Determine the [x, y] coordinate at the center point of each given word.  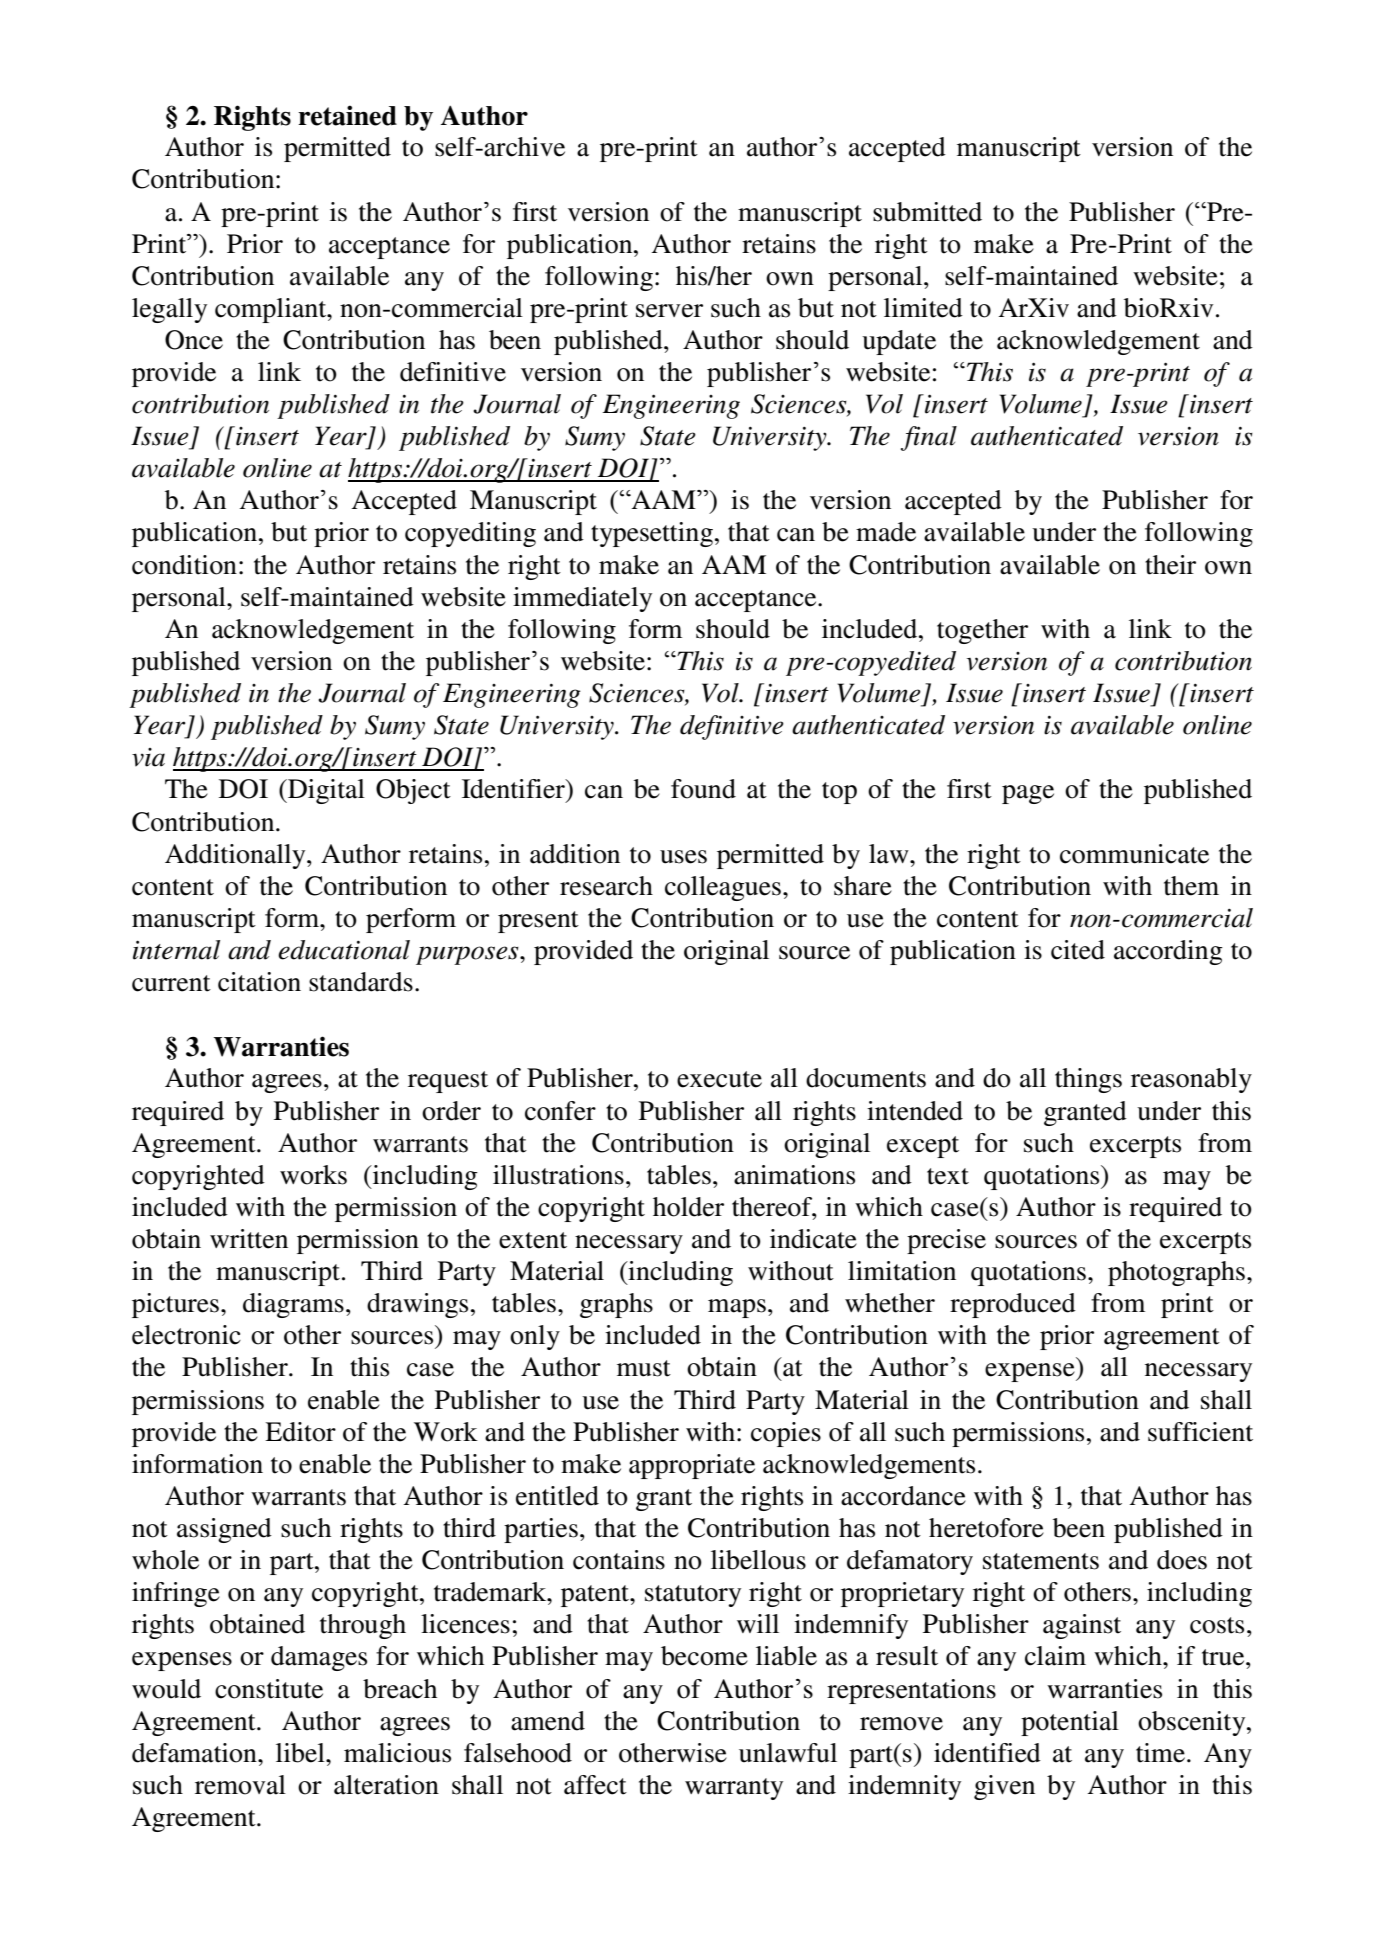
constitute [269, 1689]
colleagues [723, 888]
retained [347, 115]
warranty [734, 1789]
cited [1078, 950]
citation [259, 982]
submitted [927, 212]
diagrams [293, 1305]
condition [184, 565]
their [1170, 565]
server [669, 311]
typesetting [652, 534]
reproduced [1013, 1305]
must [644, 1368]
